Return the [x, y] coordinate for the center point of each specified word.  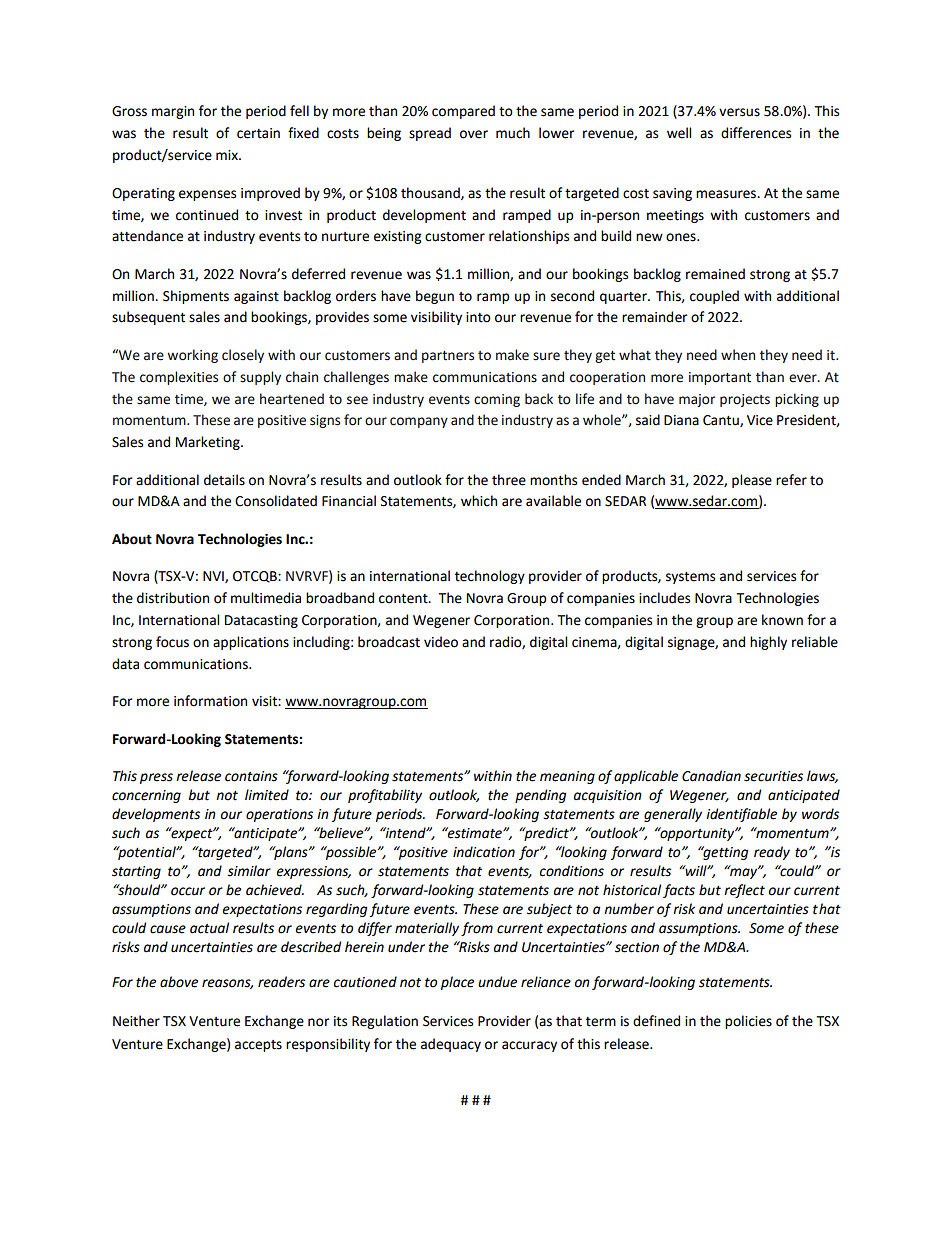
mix [228, 155]
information [210, 701]
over [474, 134]
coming [497, 400]
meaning [567, 777]
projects [745, 400]
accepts [258, 1046]
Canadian [711, 776]
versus [739, 112]
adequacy [451, 1045]
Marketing [209, 443]
